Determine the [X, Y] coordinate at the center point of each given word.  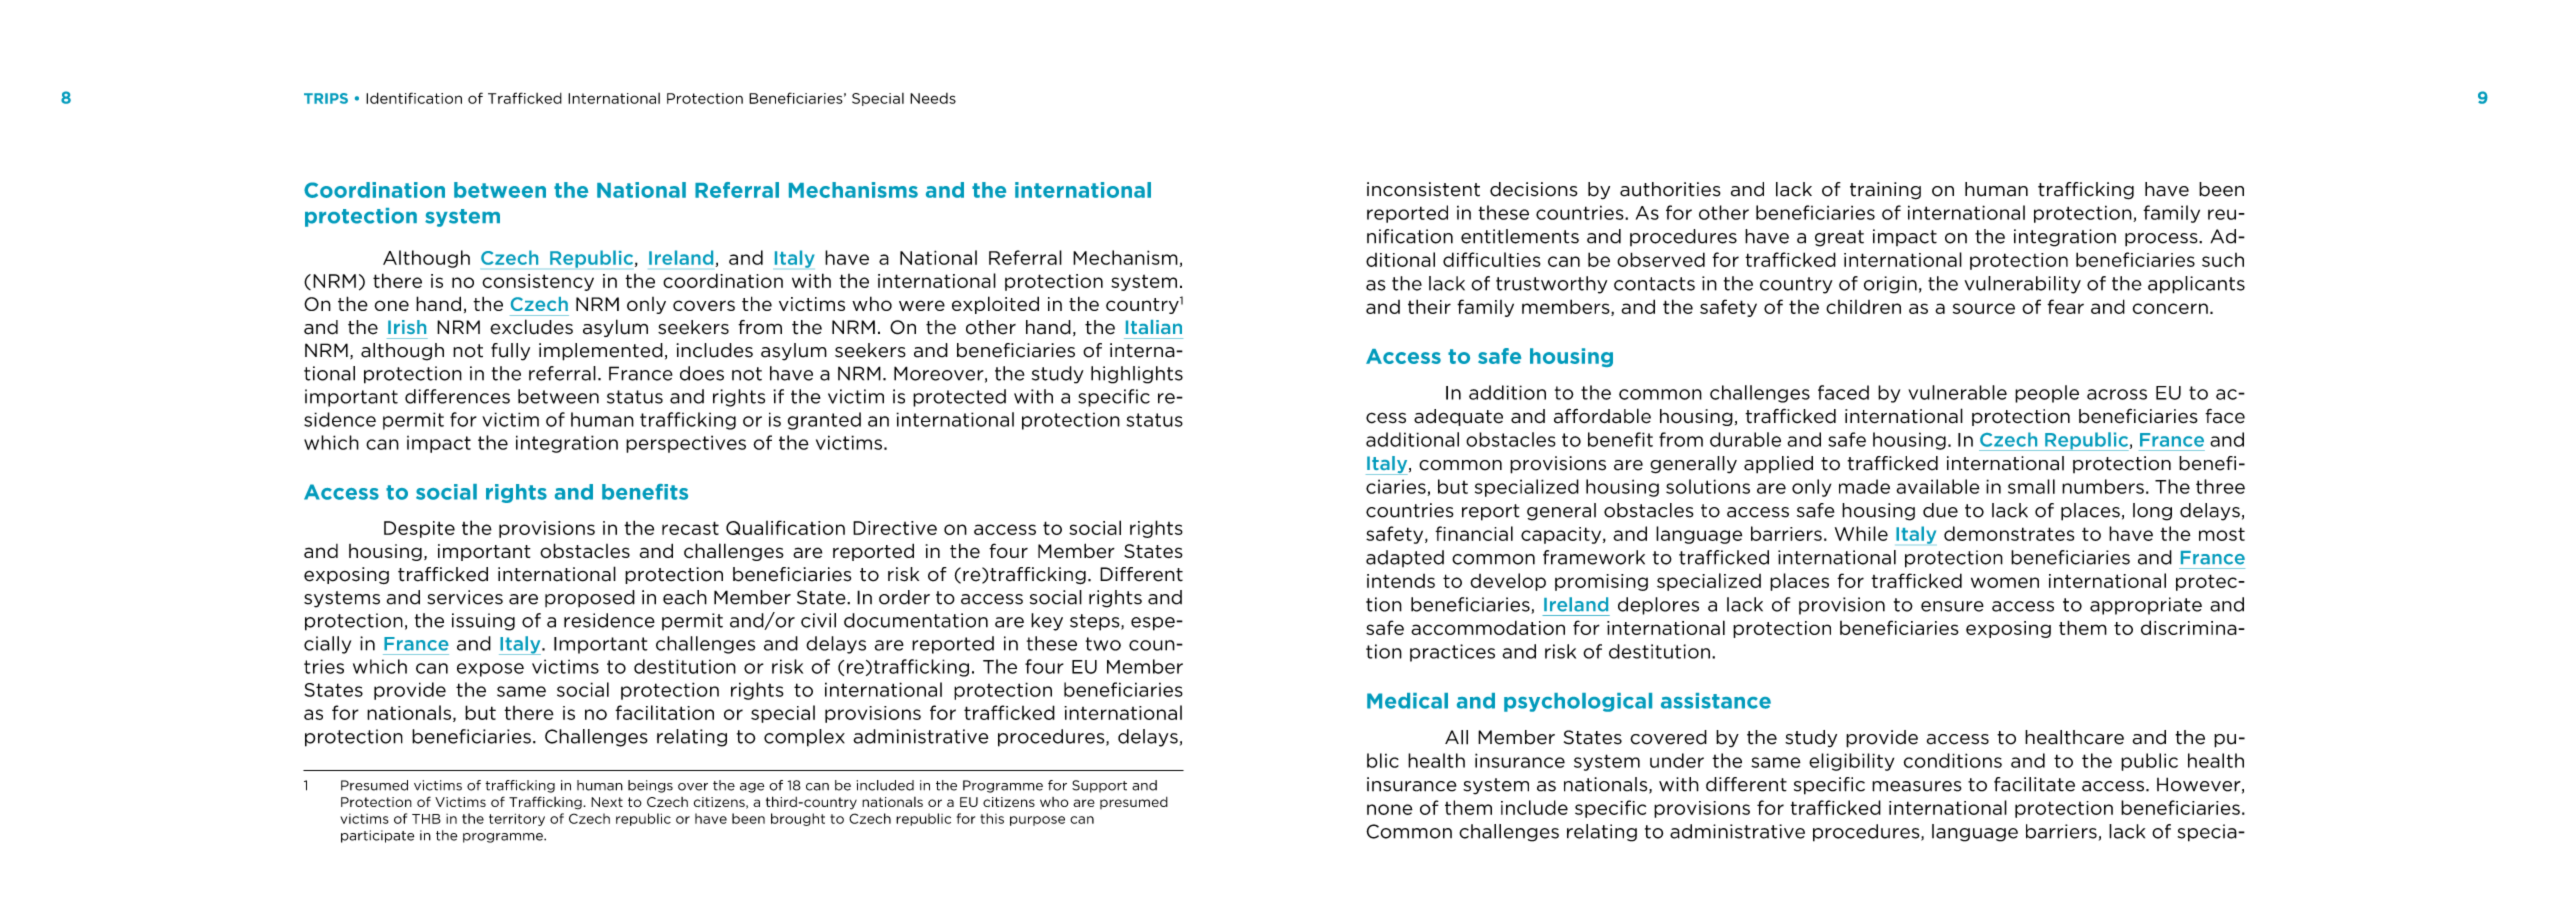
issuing [483, 622]
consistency [538, 282]
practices [1452, 653]
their [1429, 306]
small [2031, 486]
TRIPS [326, 98]
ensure [1952, 606]
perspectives [686, 444]
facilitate [2034, 784]
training [1885, 191]
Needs [933, 98]
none [1390, 809]
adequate [1458, 417]
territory [517, 819]
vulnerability [2022, 285]
